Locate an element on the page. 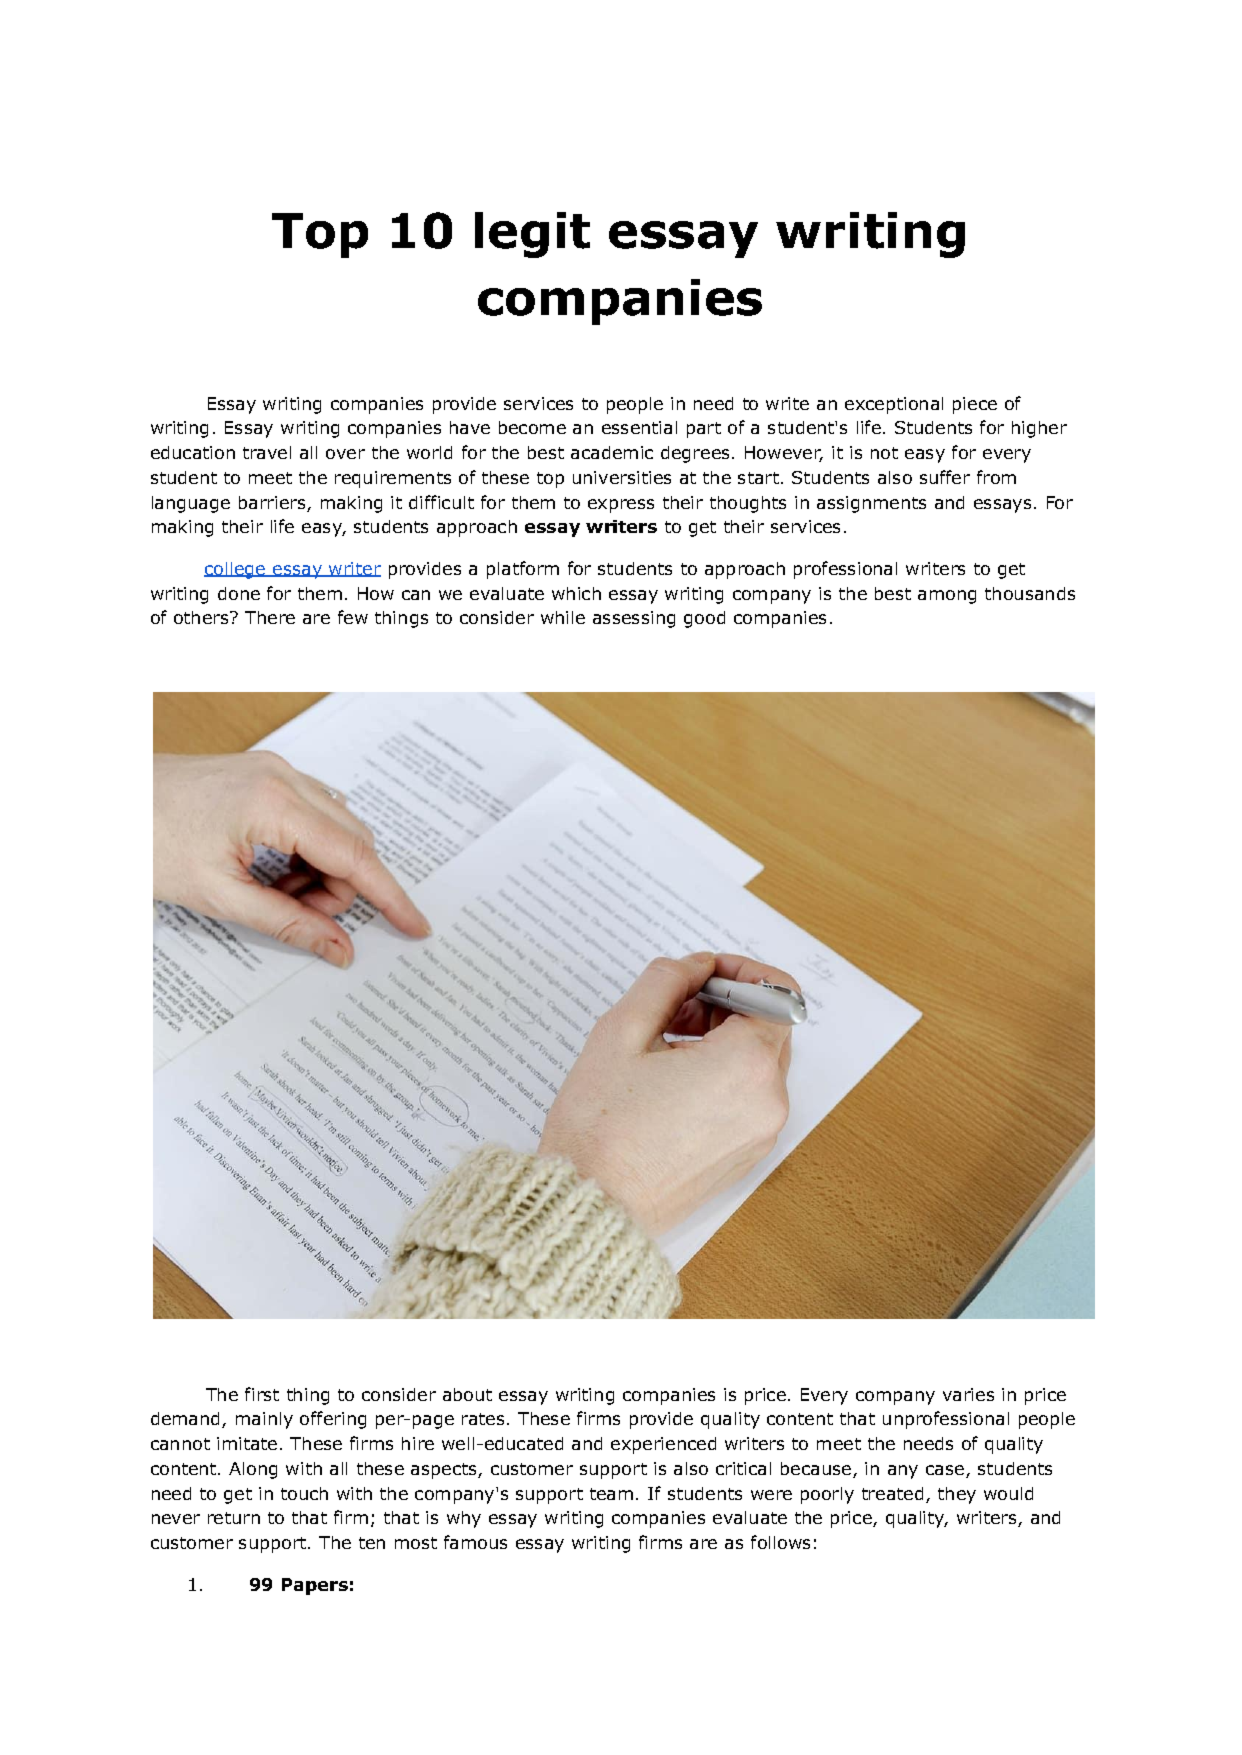  done is located at coordinates (239, 593).
